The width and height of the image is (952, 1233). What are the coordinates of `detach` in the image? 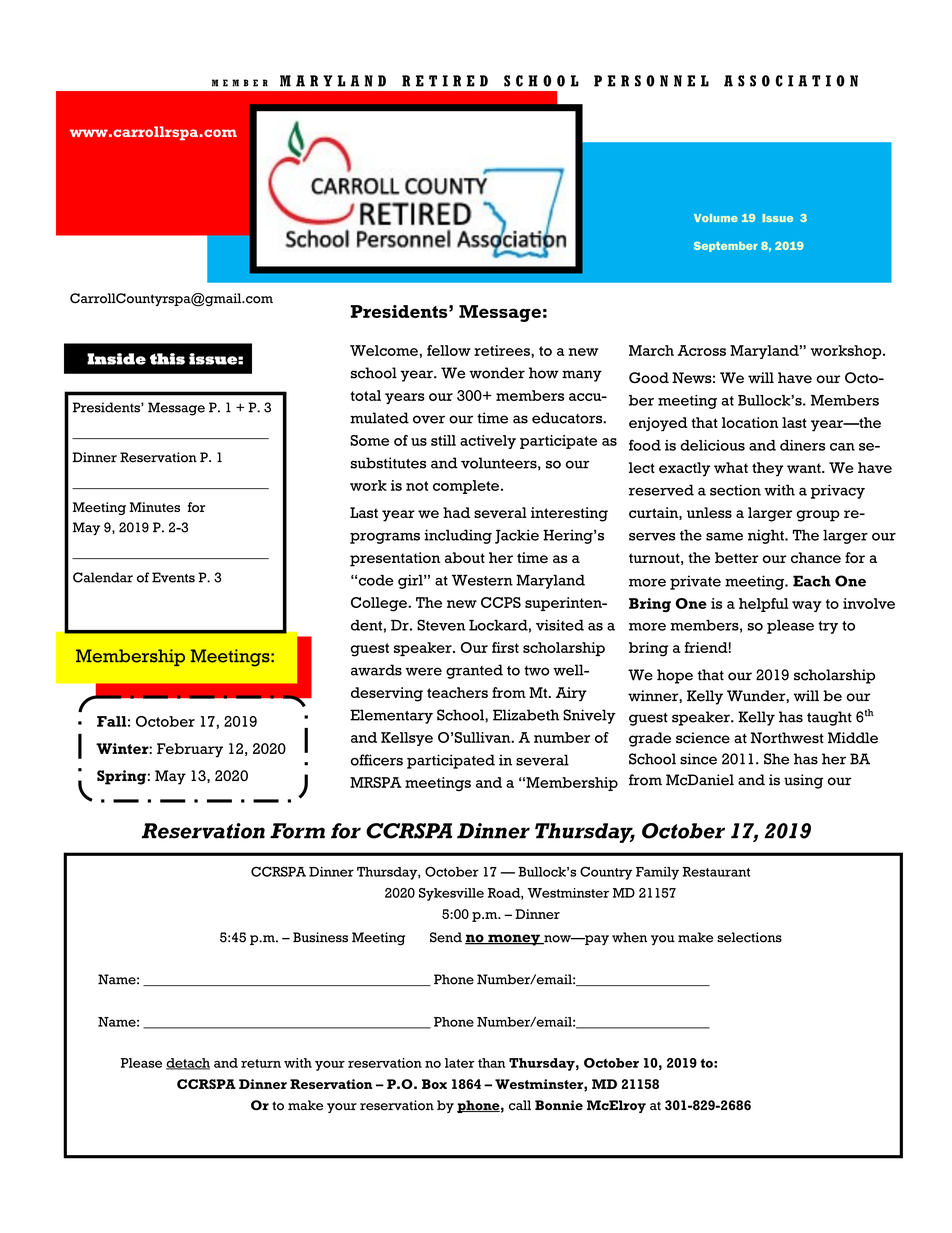 It's located at (188, 1064).
